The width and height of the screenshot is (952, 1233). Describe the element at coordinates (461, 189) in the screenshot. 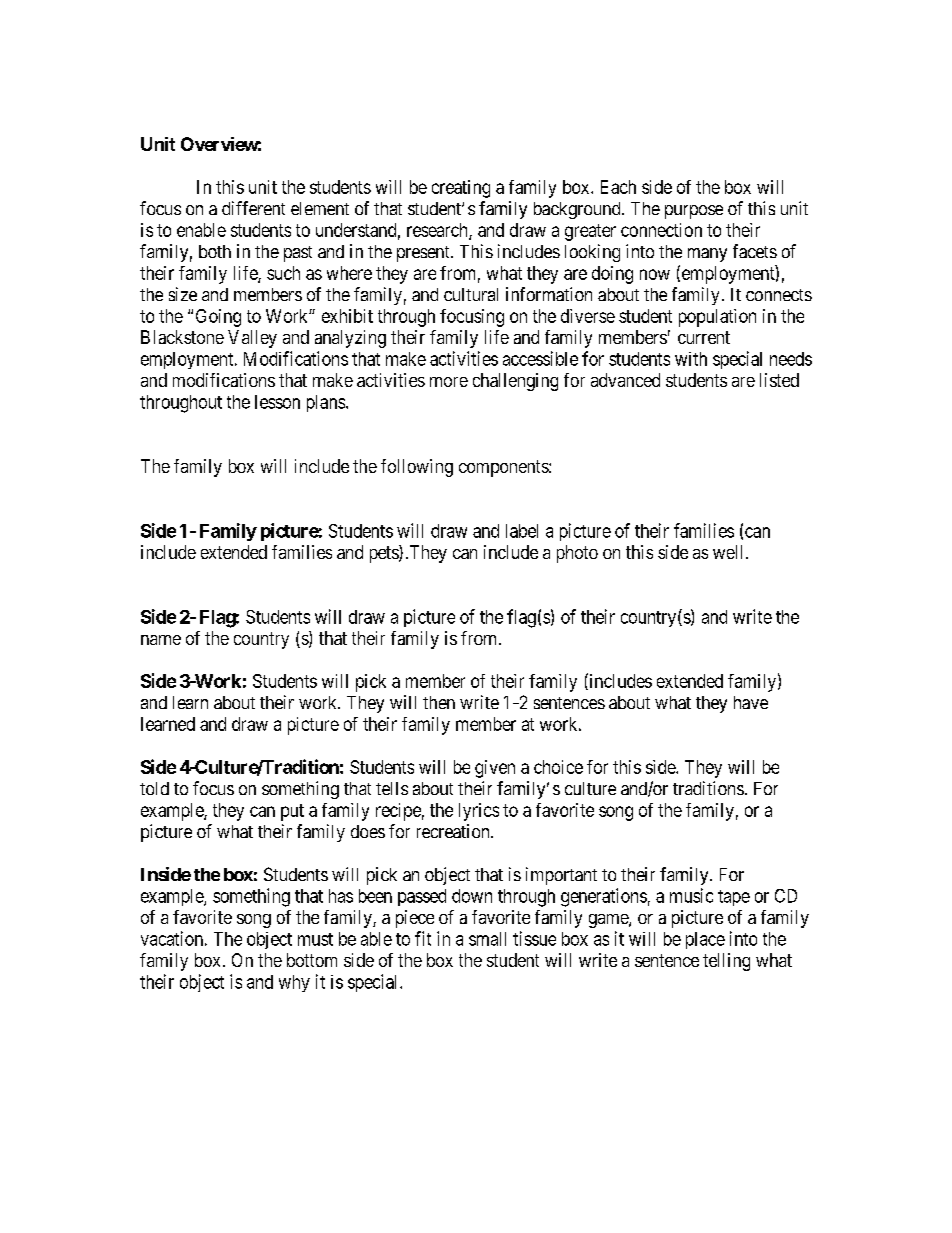

I see `creating` at that location.
